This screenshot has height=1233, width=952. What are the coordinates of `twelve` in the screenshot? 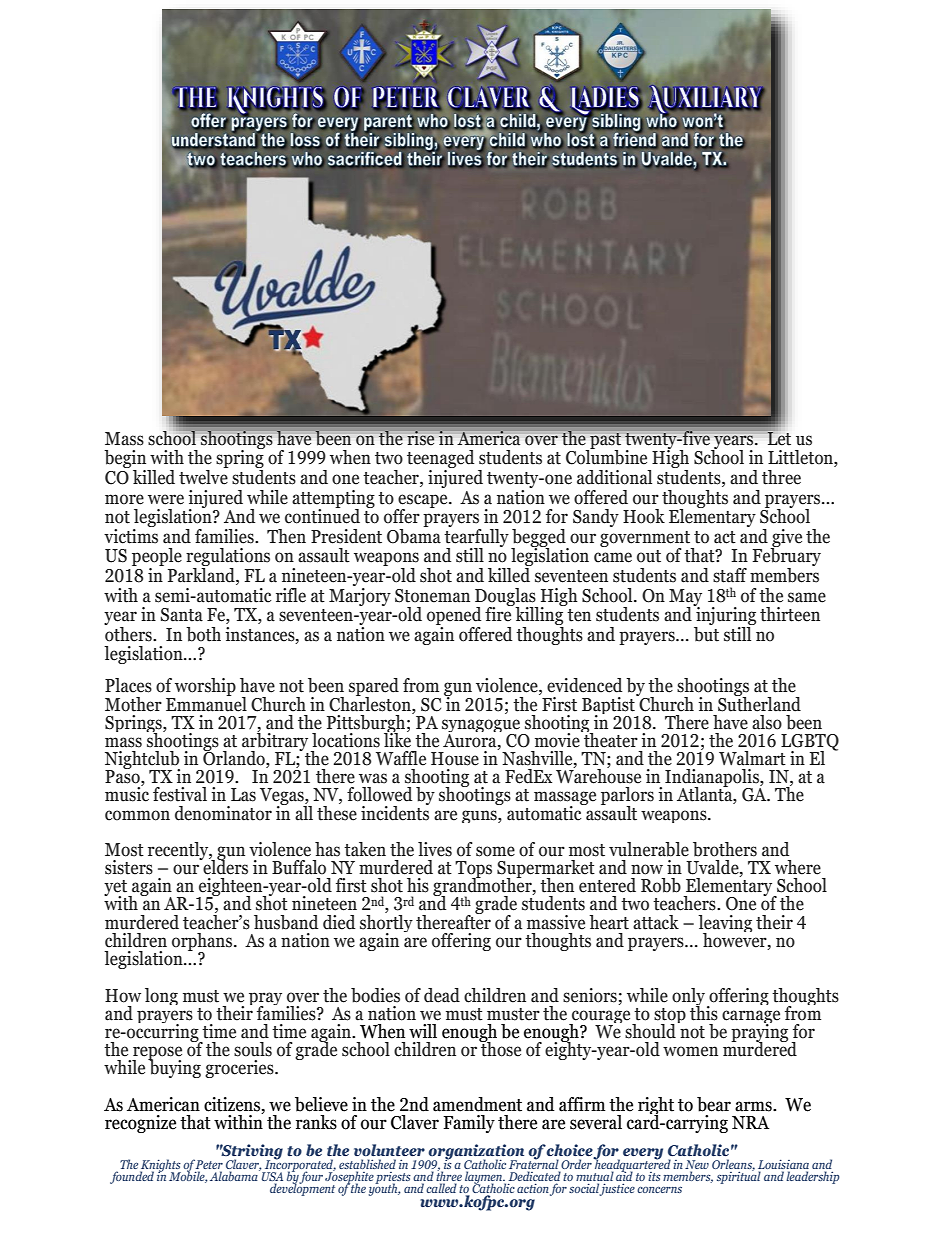 It's located at (203, 476).
